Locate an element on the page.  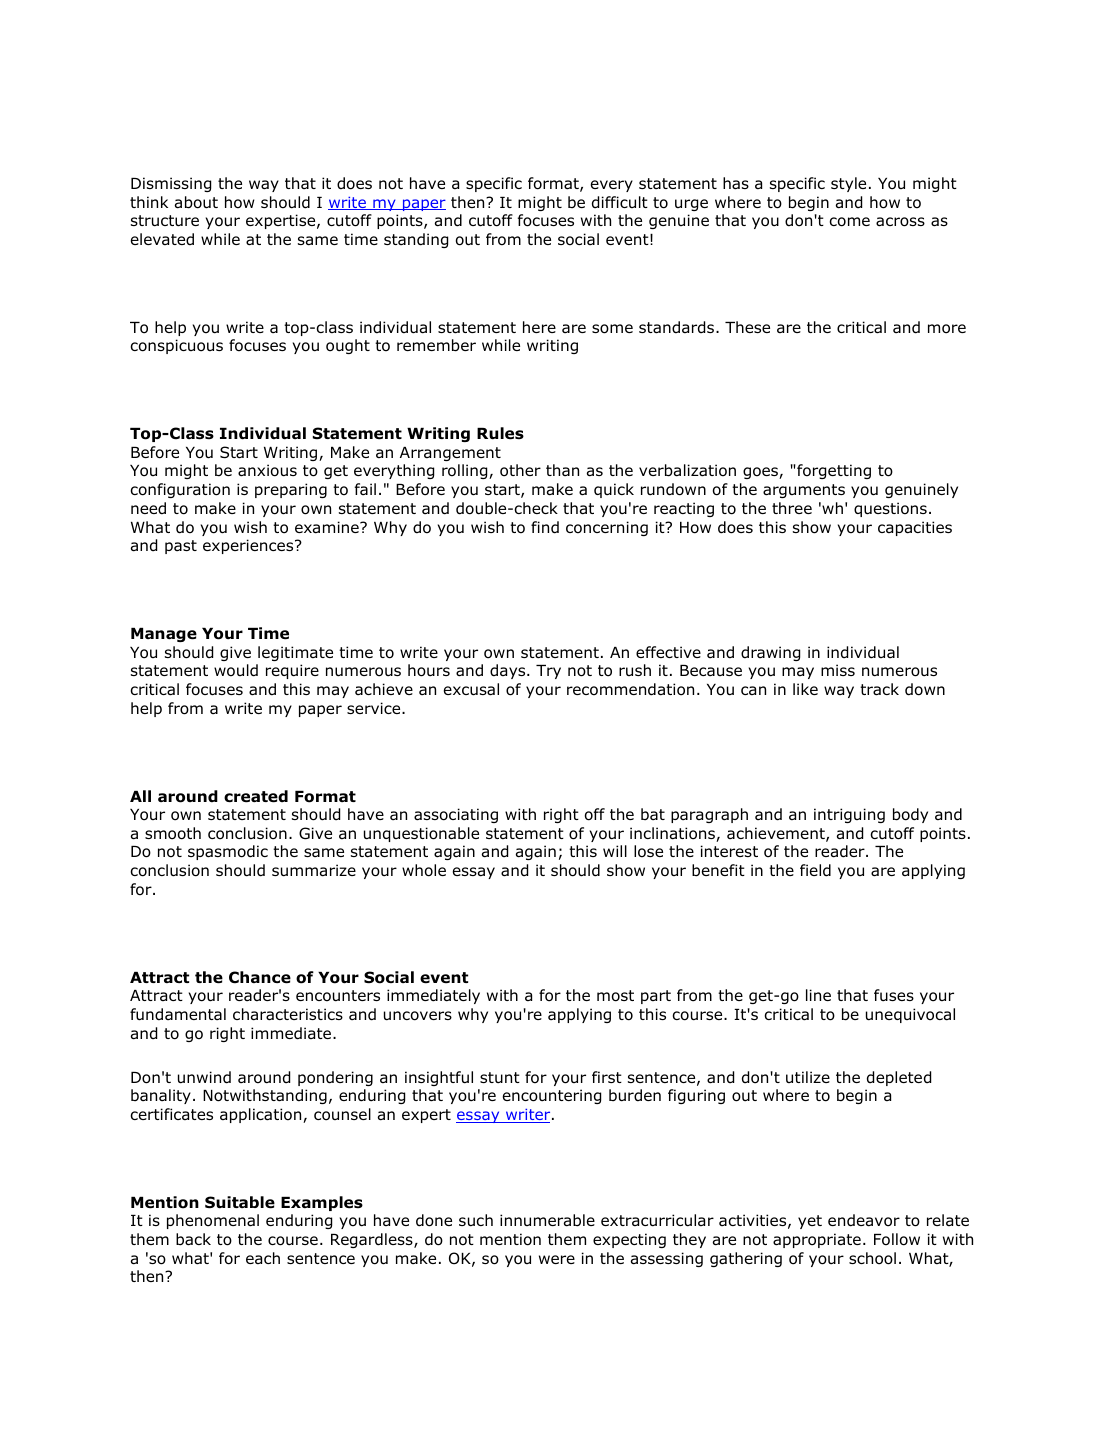
phenomenal is located at coordinates (213, 1221).
